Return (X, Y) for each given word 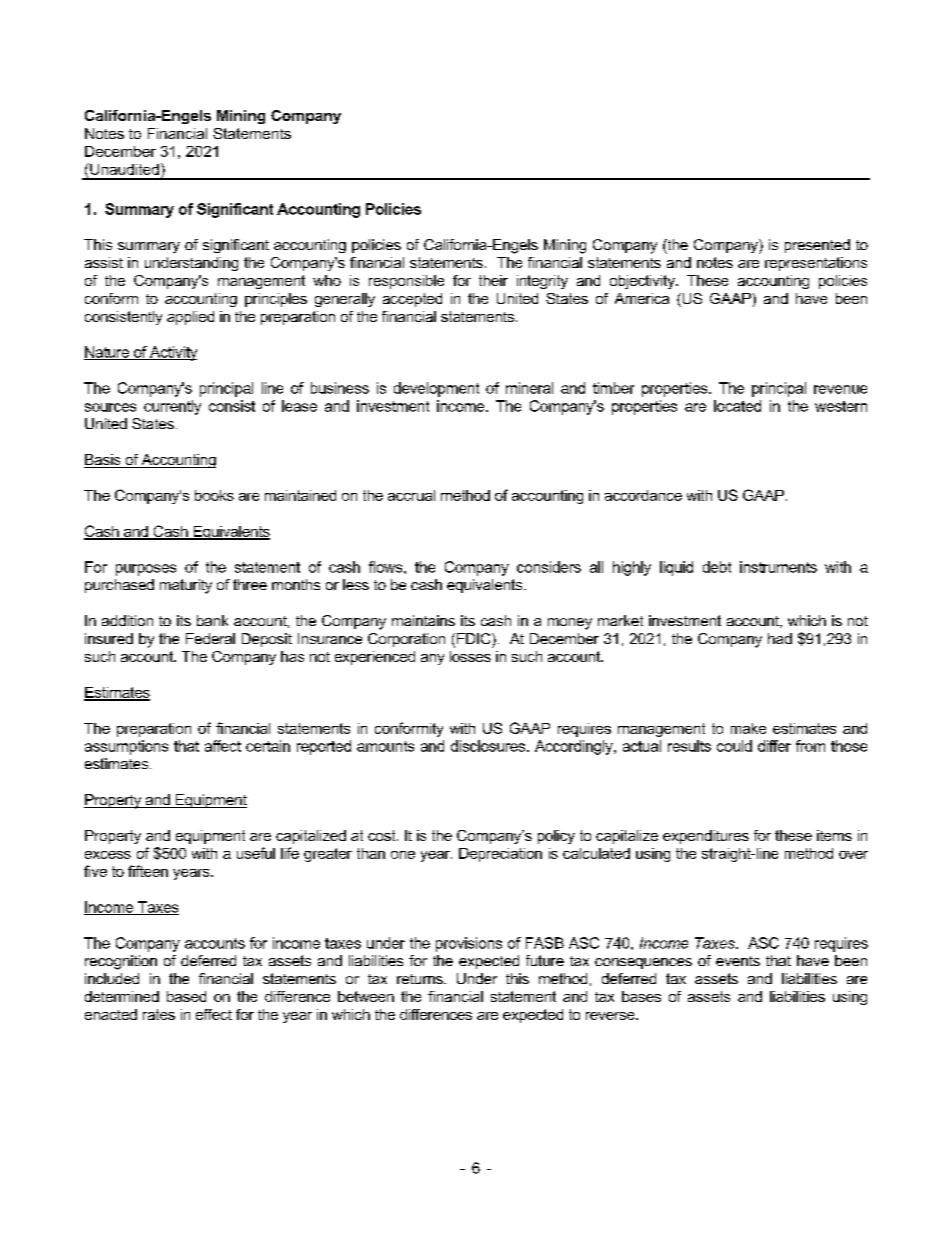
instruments (778, 567)
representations (816, 264)
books (214, 495)
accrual (411, 495)
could (734, 746)
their (493, 280)
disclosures (489, 746)
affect (223, 746)
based (186, 996)
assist (104, 262)
